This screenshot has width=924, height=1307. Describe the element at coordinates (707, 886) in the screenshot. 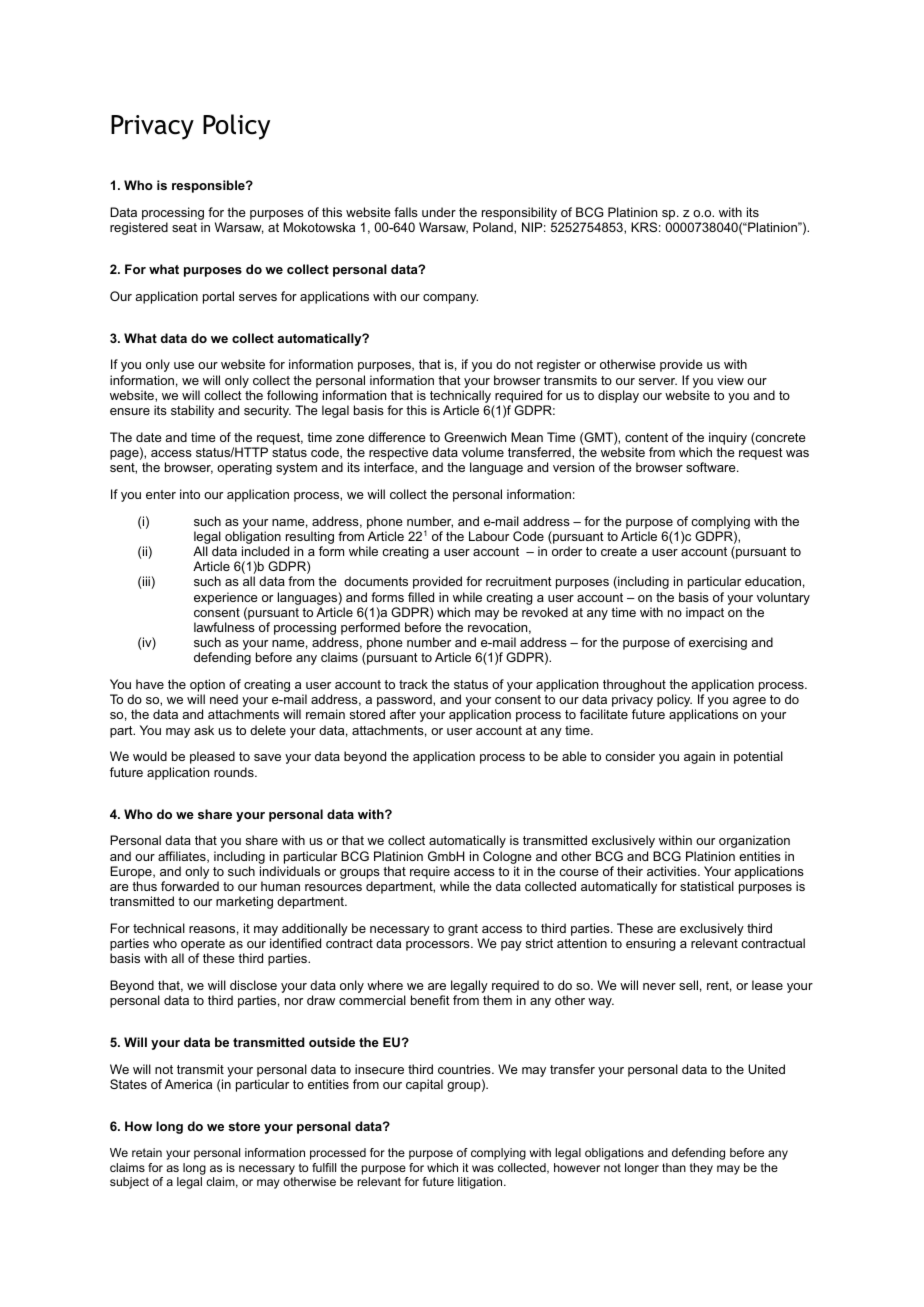

I see `statistical` at that location.
